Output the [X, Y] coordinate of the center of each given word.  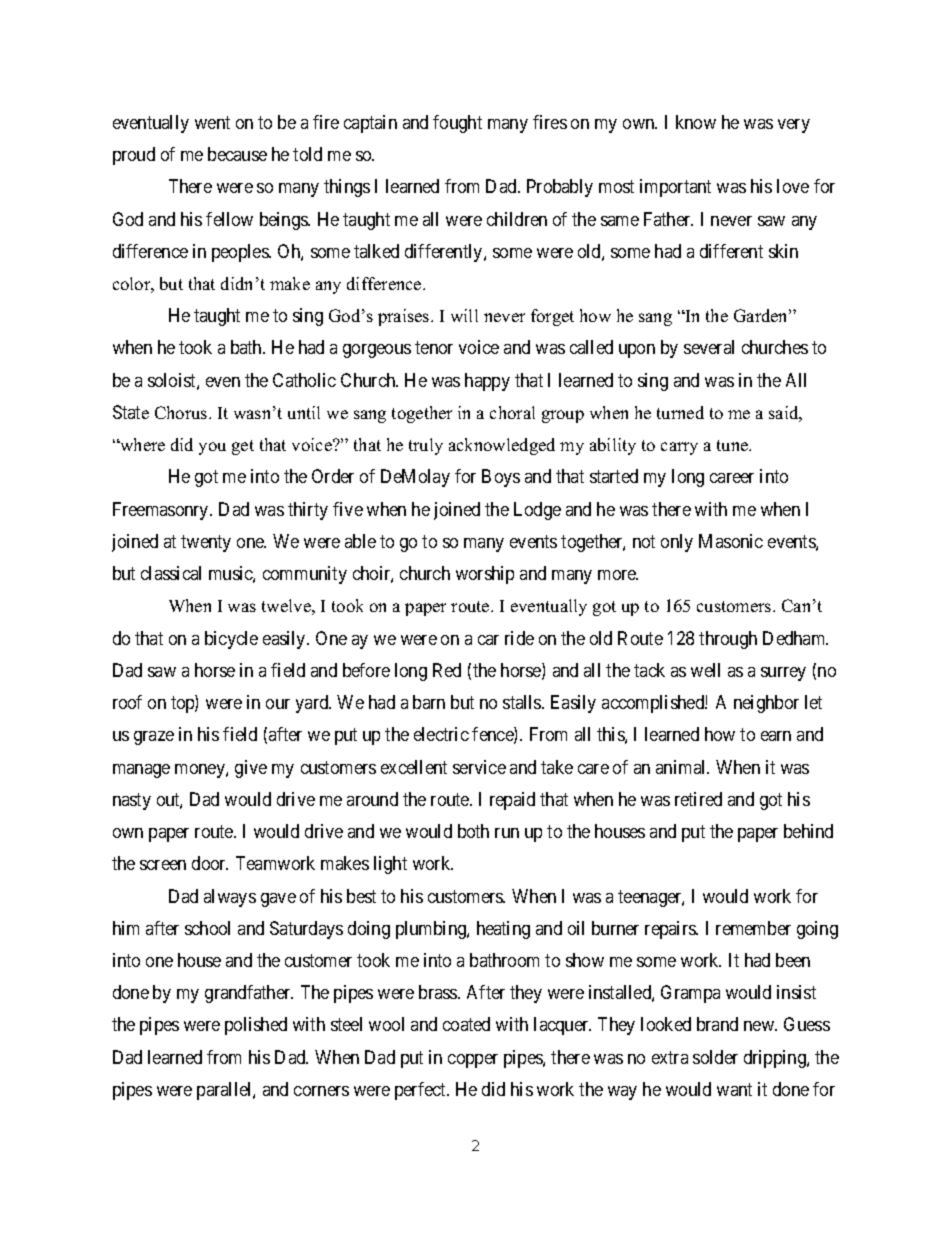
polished [256, 1026]
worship [485, 575]
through [728, 640]
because [237, 154]
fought [457, 124]
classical [171, 573]
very [794, 126]
